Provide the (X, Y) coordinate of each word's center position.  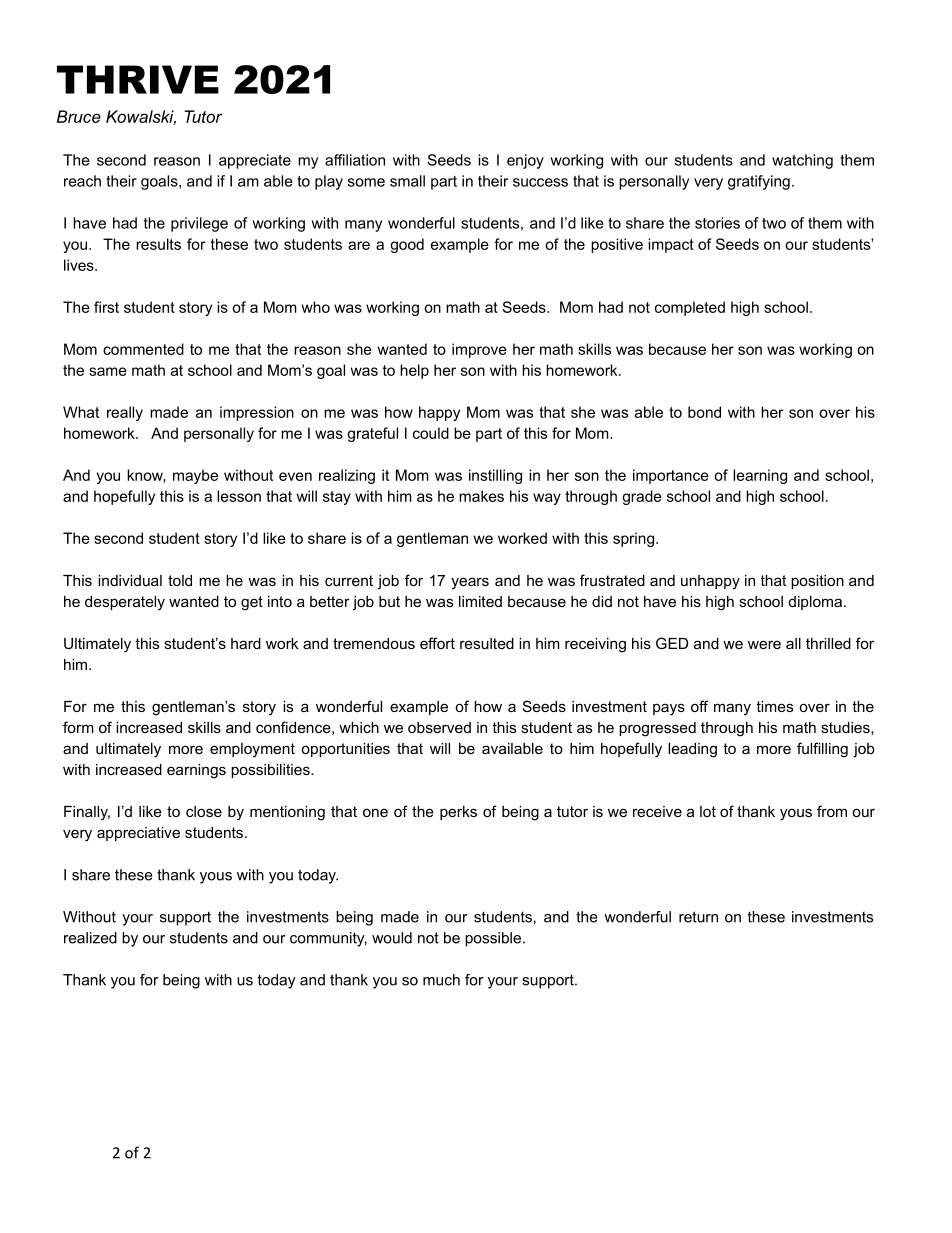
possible (494, 939)
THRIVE (138, 79)
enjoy (525, 161)
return (698, 917)
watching (802, 161)
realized (90, 938)
